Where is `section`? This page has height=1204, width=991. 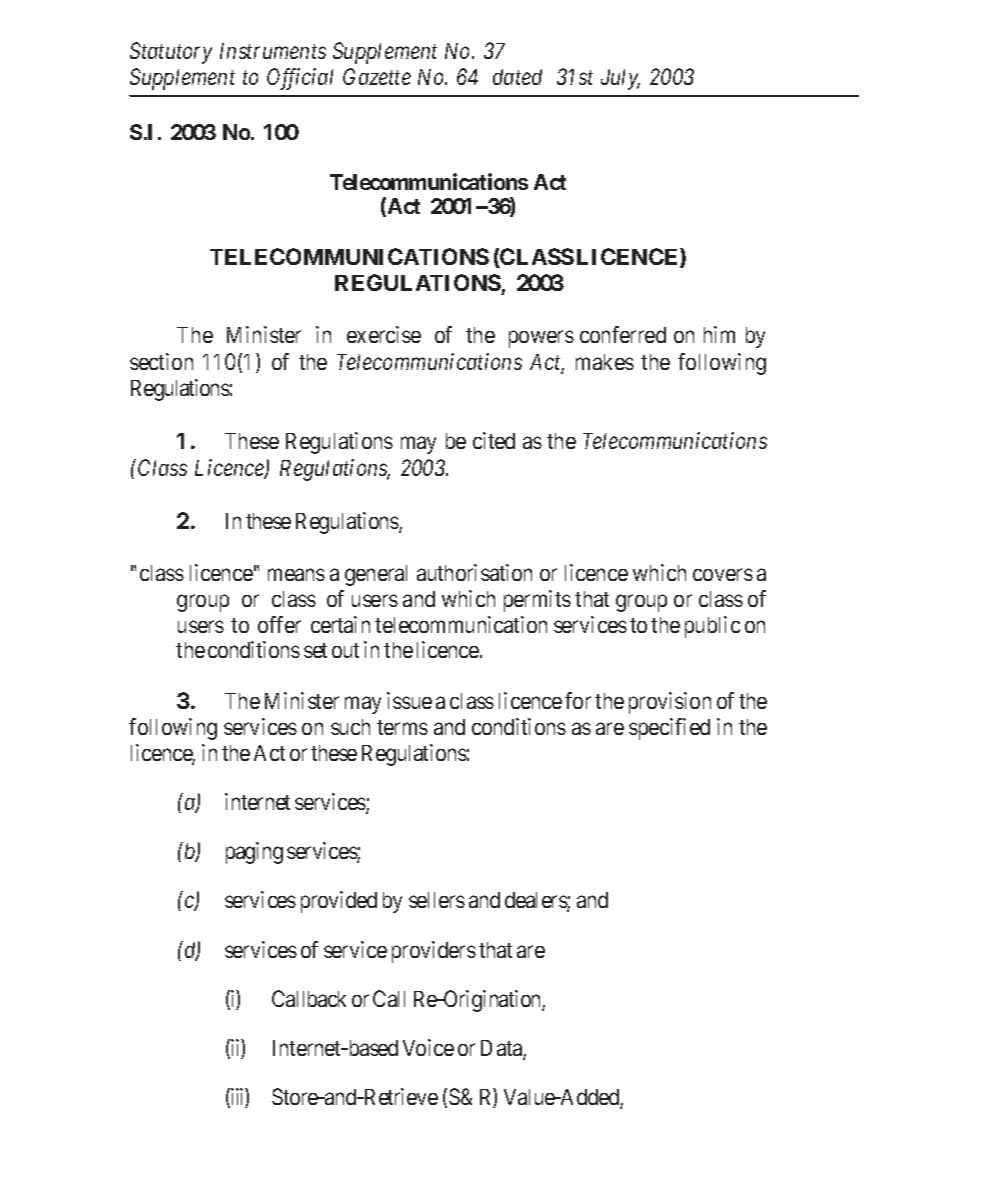 section is located at coordinates (161, 361).
